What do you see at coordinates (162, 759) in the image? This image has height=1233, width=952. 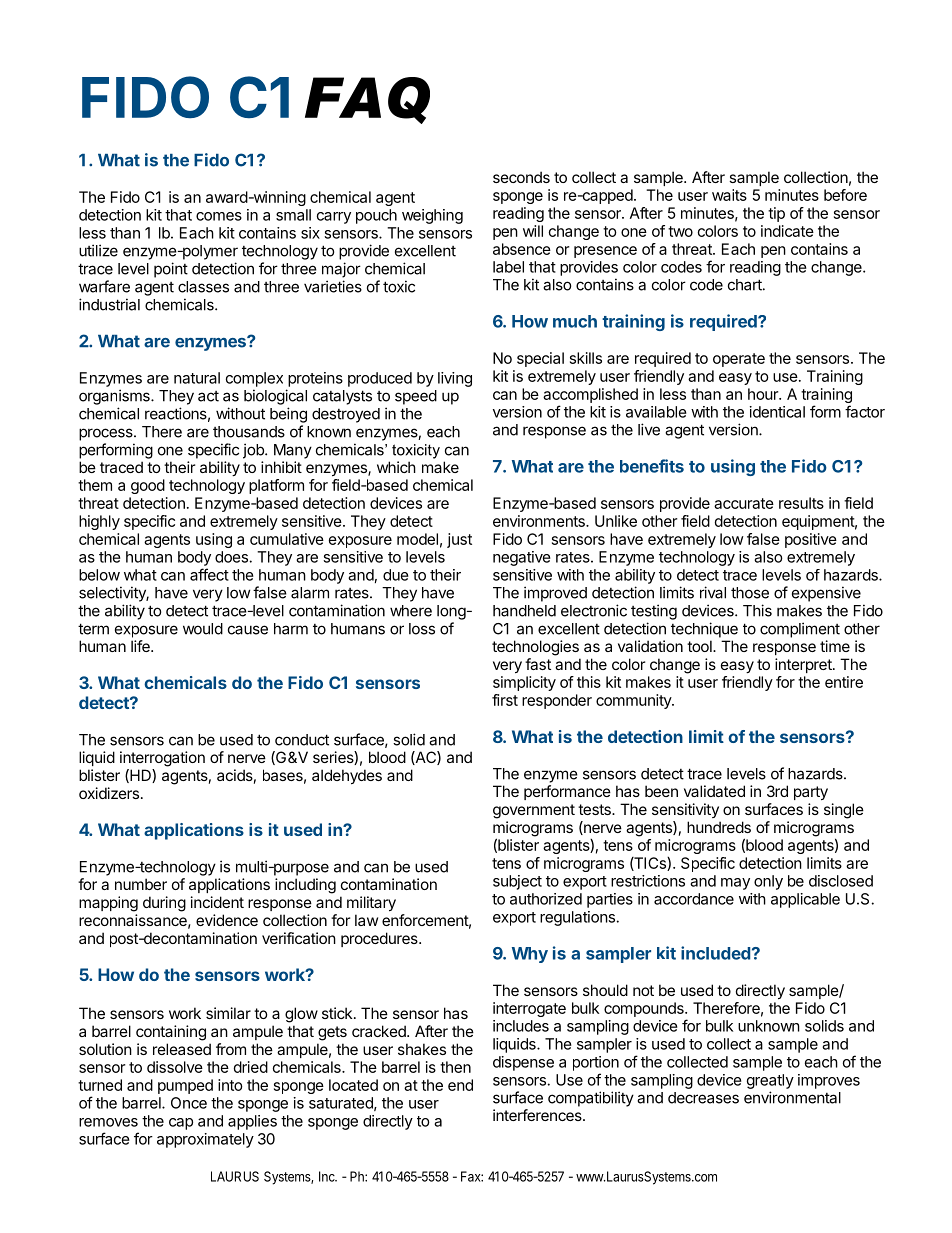 I see `interrogation` at bounding box center [162, 759].
